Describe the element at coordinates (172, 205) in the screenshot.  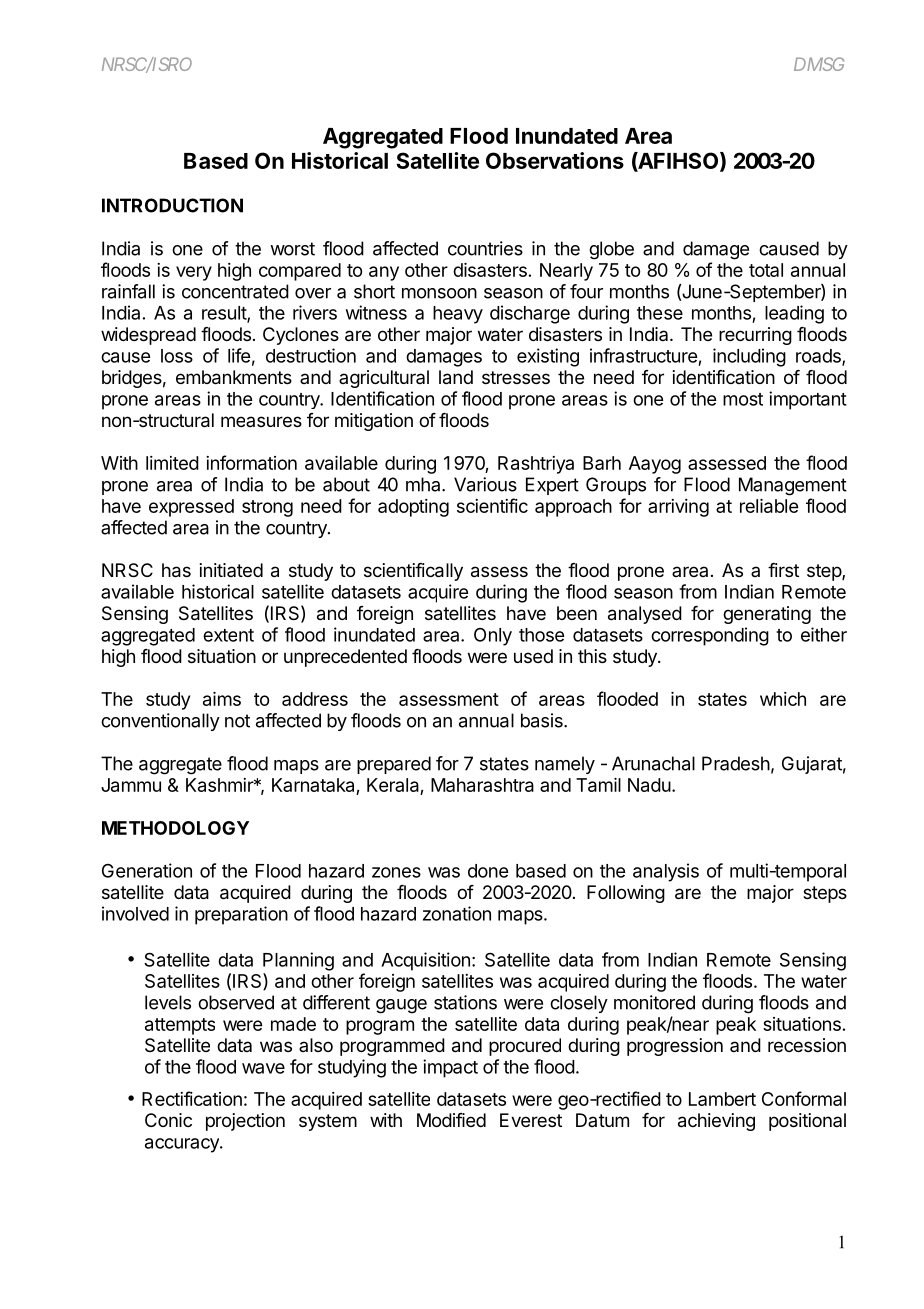
I see `INTRODUCTION` at that location.
